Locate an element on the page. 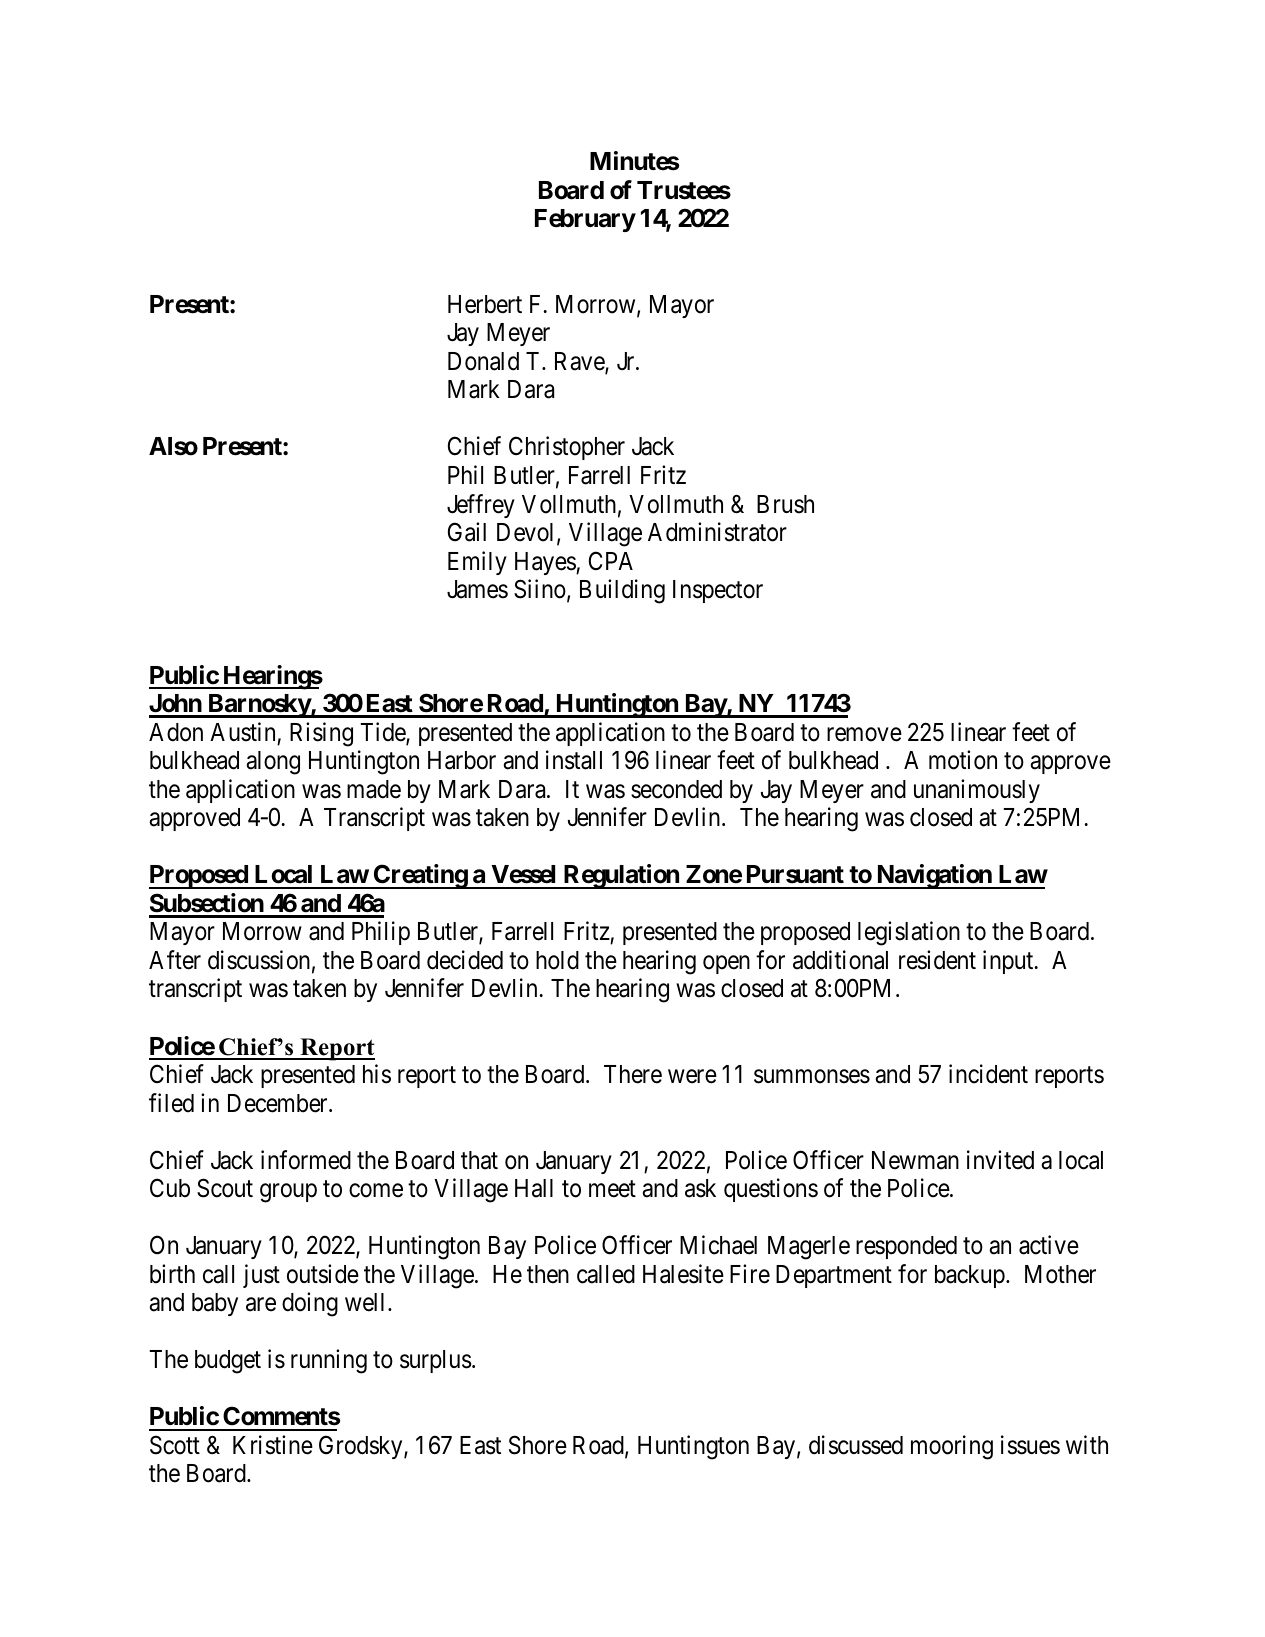  Brush is located at coordinates (785, 504).
